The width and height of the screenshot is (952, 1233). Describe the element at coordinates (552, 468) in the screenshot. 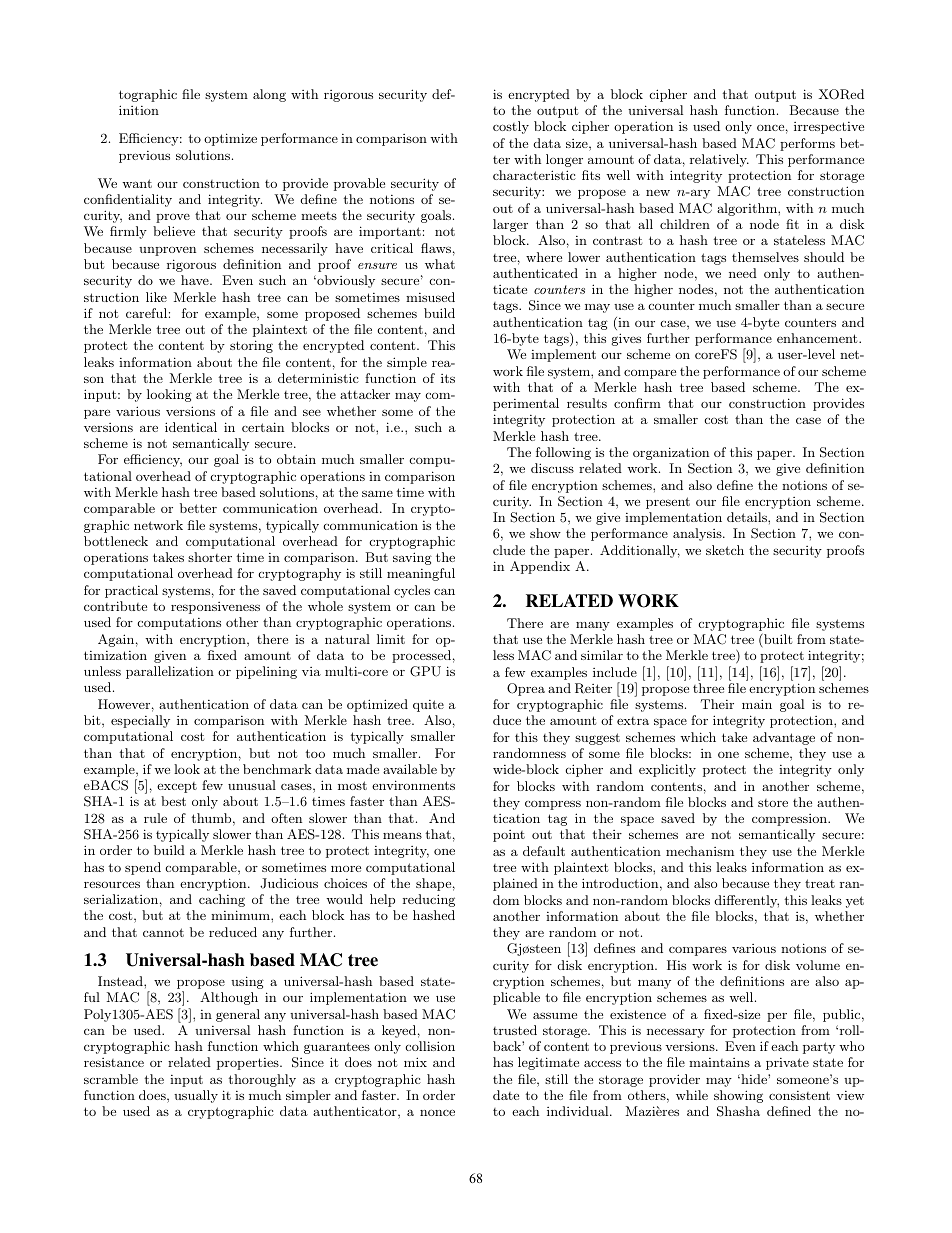

I see `discuss` at that location.
